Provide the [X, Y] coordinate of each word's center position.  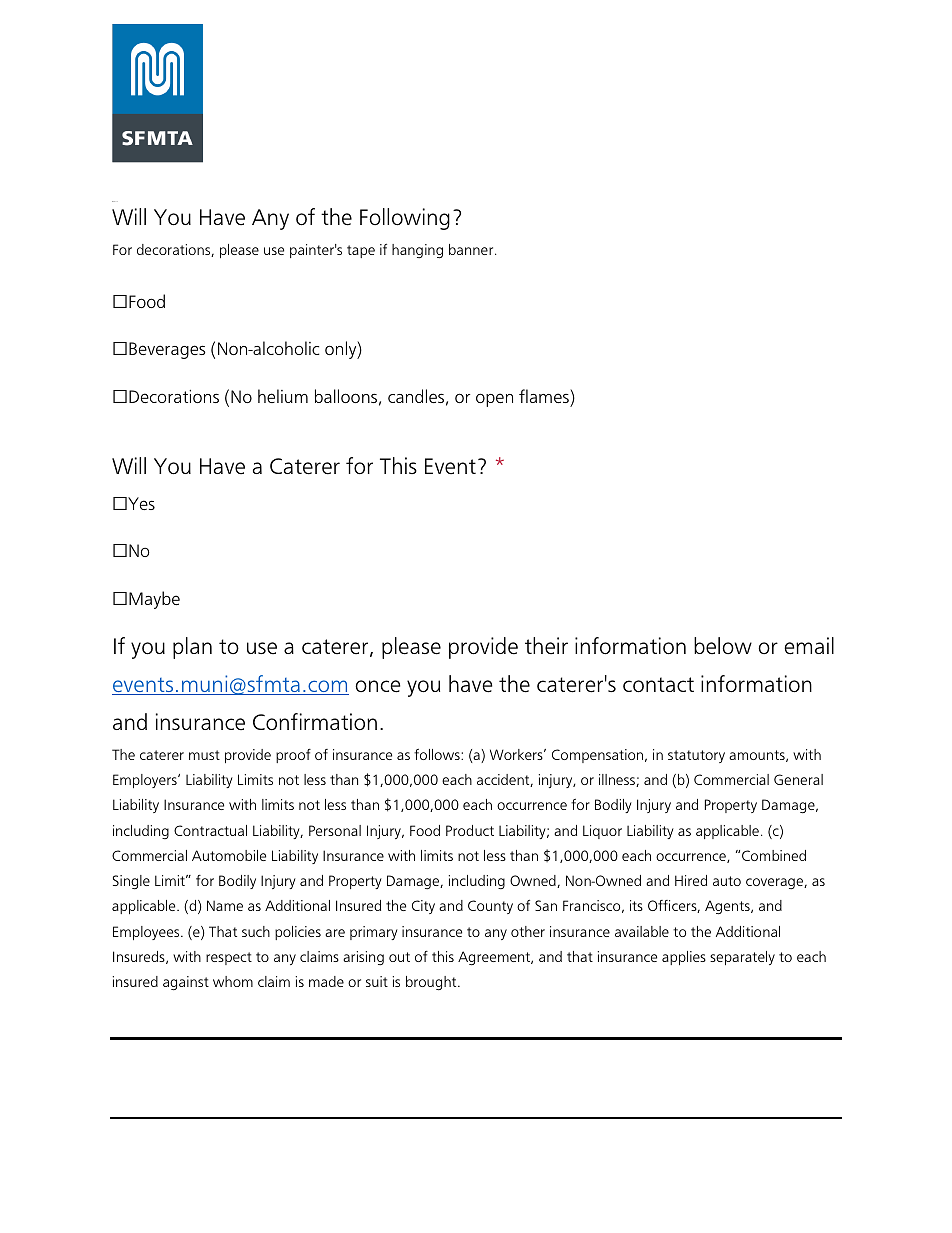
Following [405, 219]
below [723, 646]
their [546, 646]
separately [742, 958]
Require [113, 201]
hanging [417, 251]
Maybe [154, 600]
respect [229, 958]
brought [432, 983]
